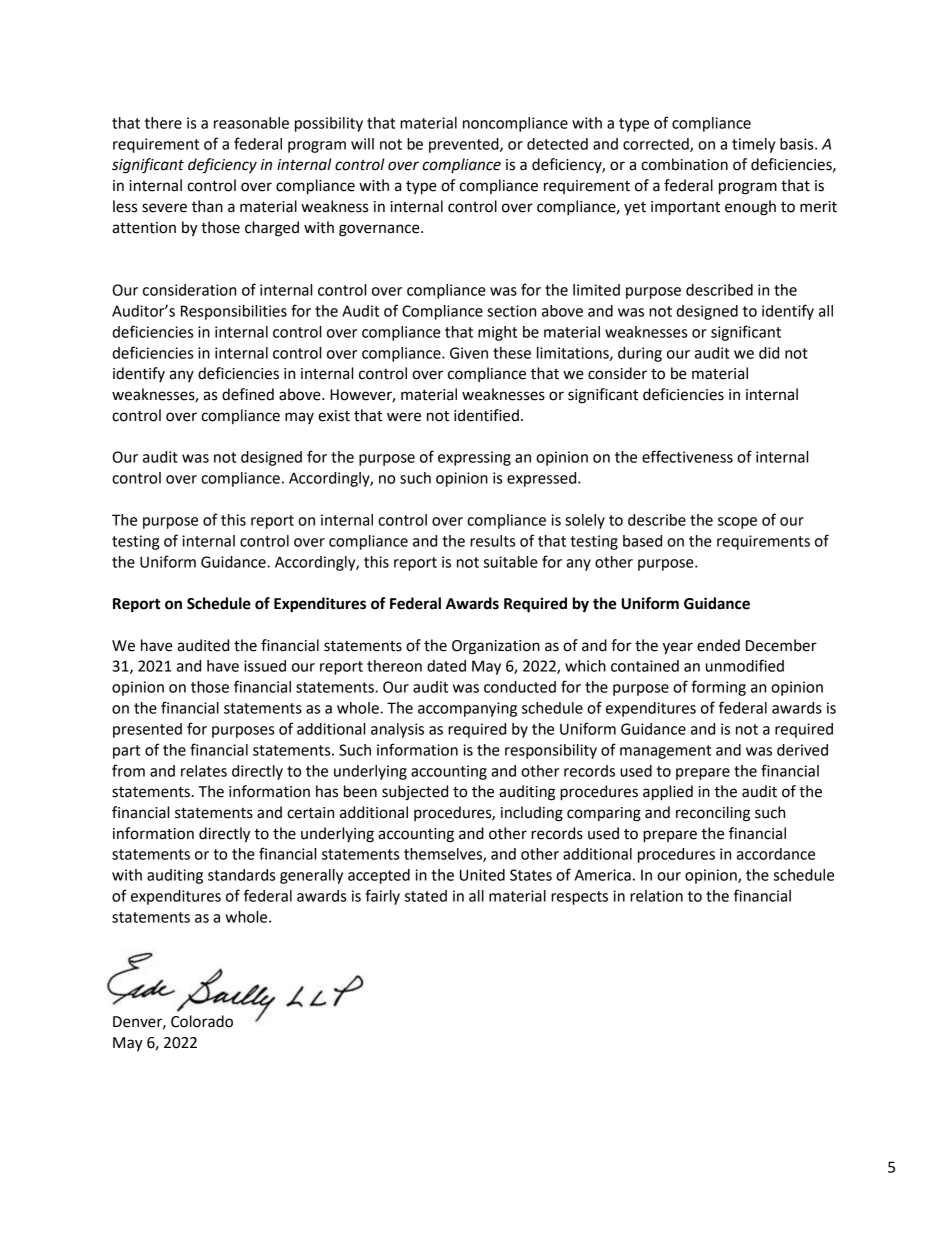 The width and height of the image is (952, 1233). Describe the element at coordinates (511, 562) in the image. I see `suitable` at that location.
